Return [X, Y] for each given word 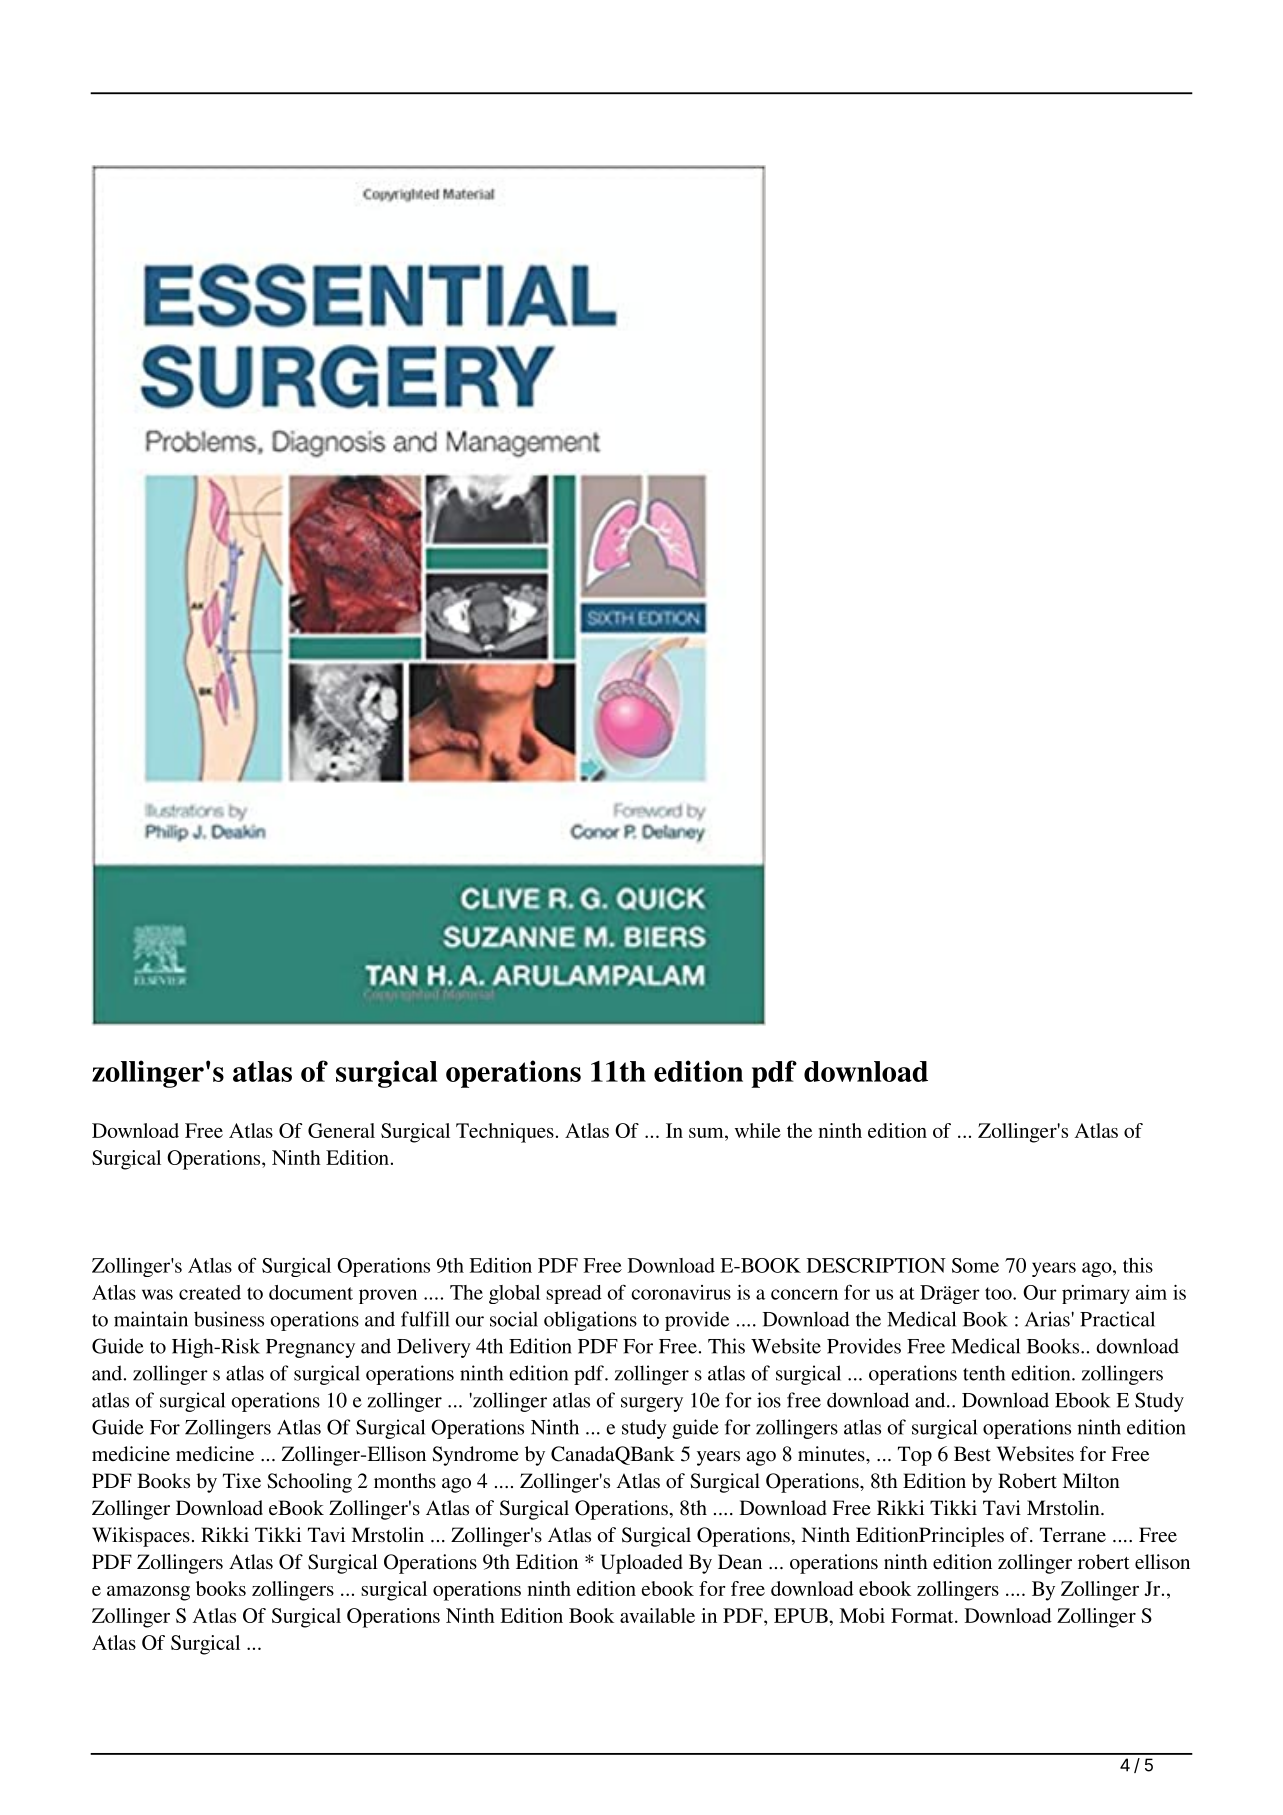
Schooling [309, 1483]
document [311, 1292]
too [999, 1293]
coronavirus [681, 1292]
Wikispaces [141, 1537]
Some [975, 1265]
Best [972, 1453]
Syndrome [475, 1456]
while [758, 1130]
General [341, 1130]
